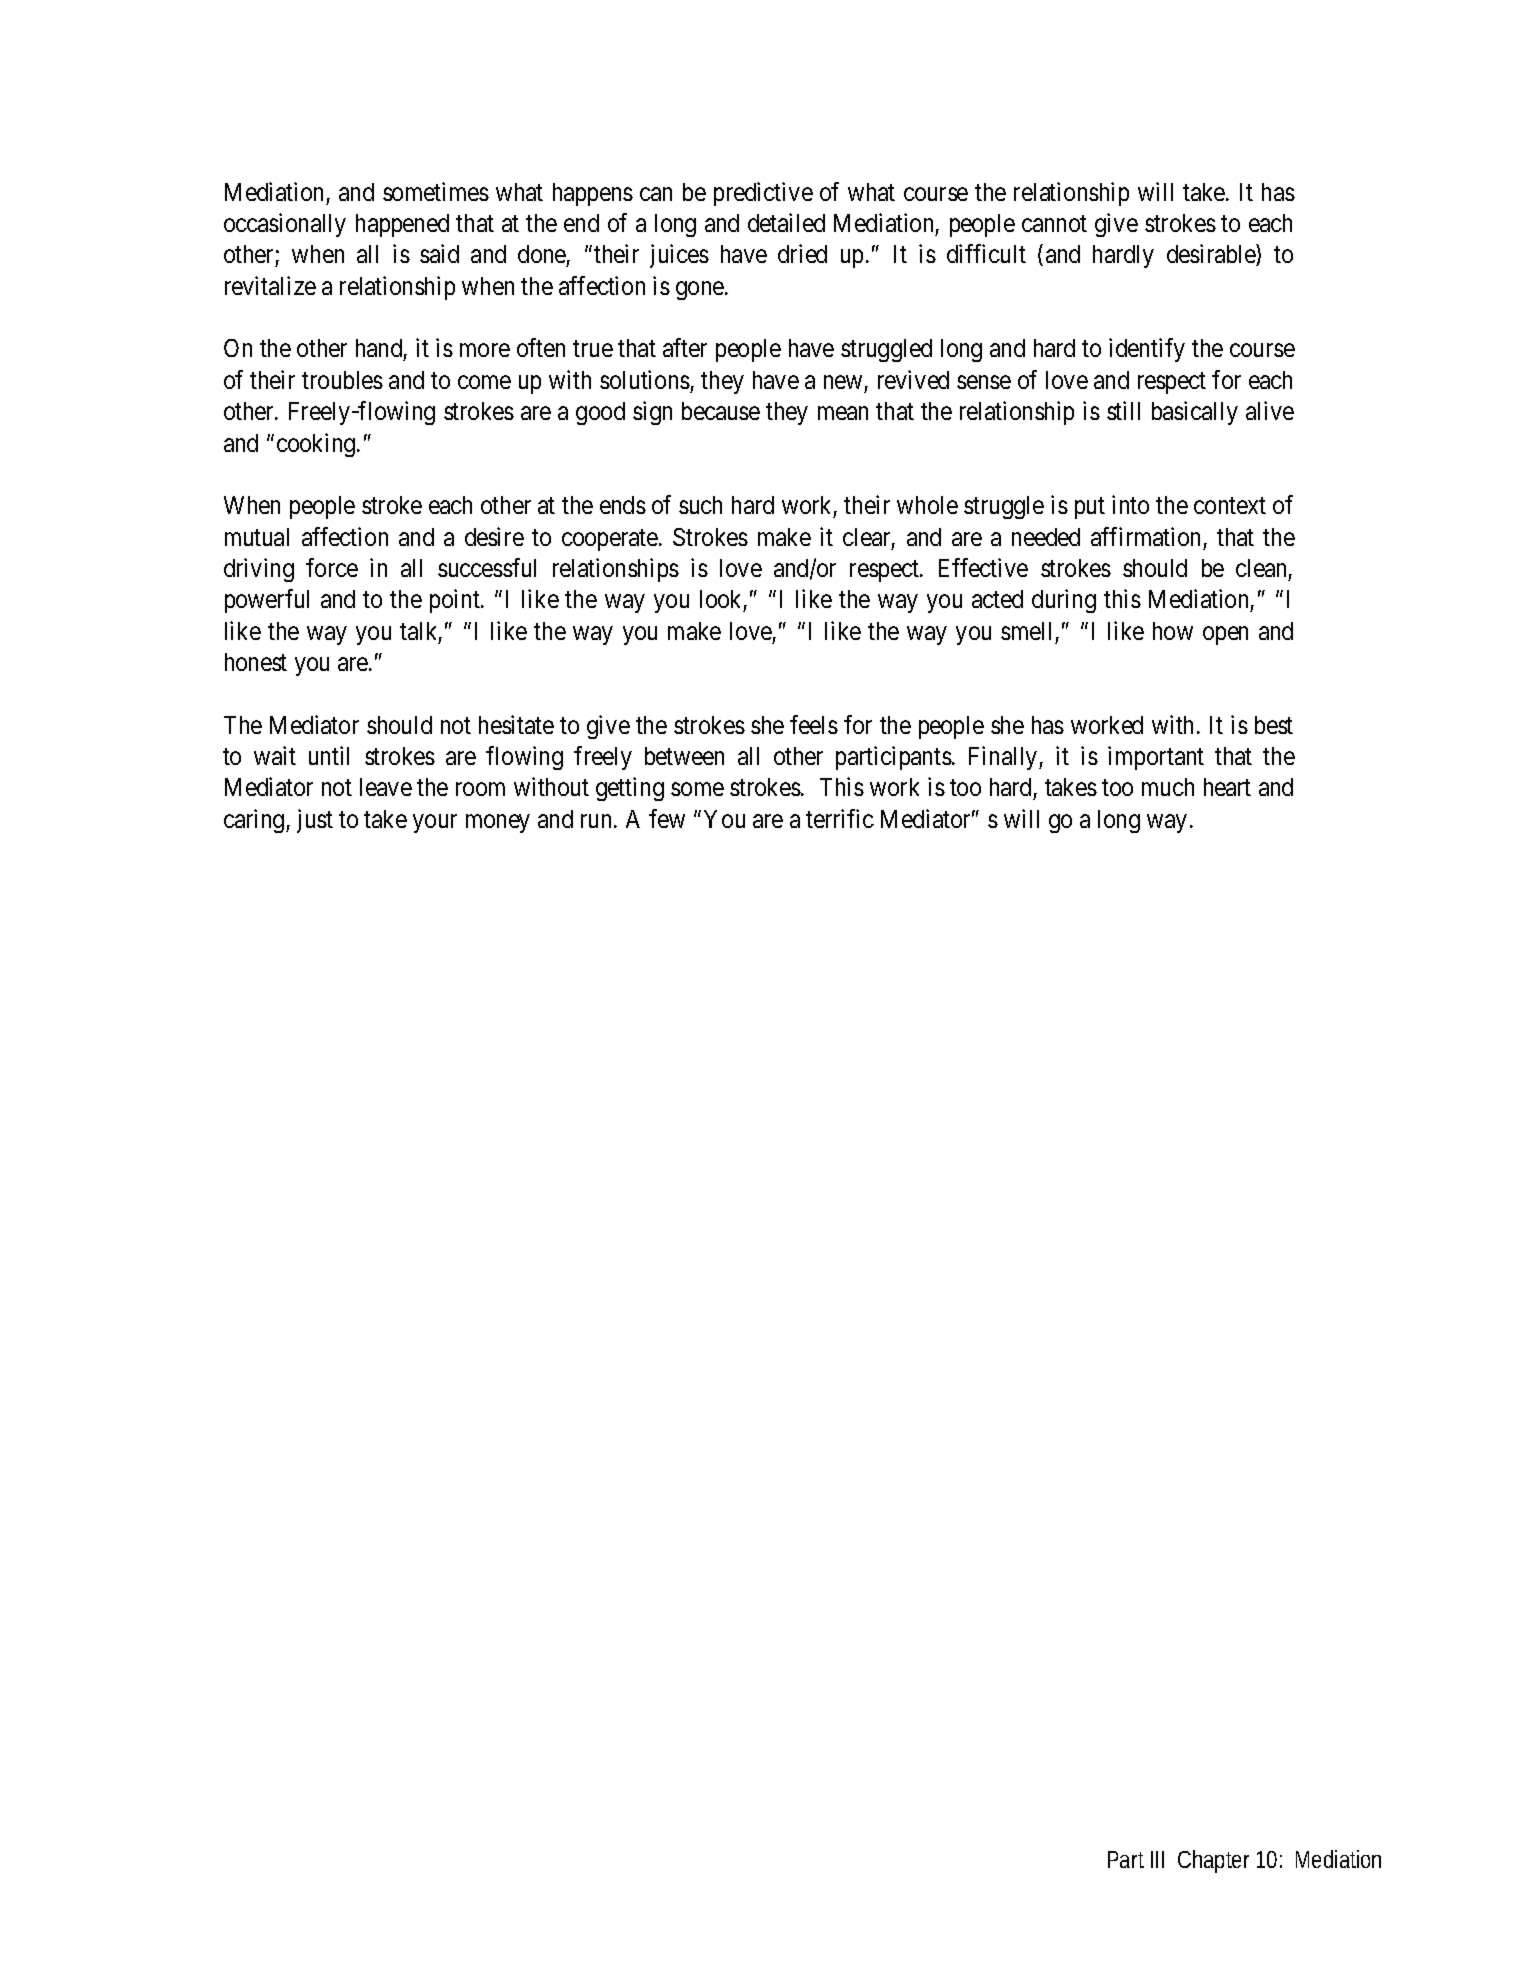 The image size is (1517, 1963). What do you see at coordinates (386, 787) in the screenshot?
I see `leave` at bounding box center [386, 787].
